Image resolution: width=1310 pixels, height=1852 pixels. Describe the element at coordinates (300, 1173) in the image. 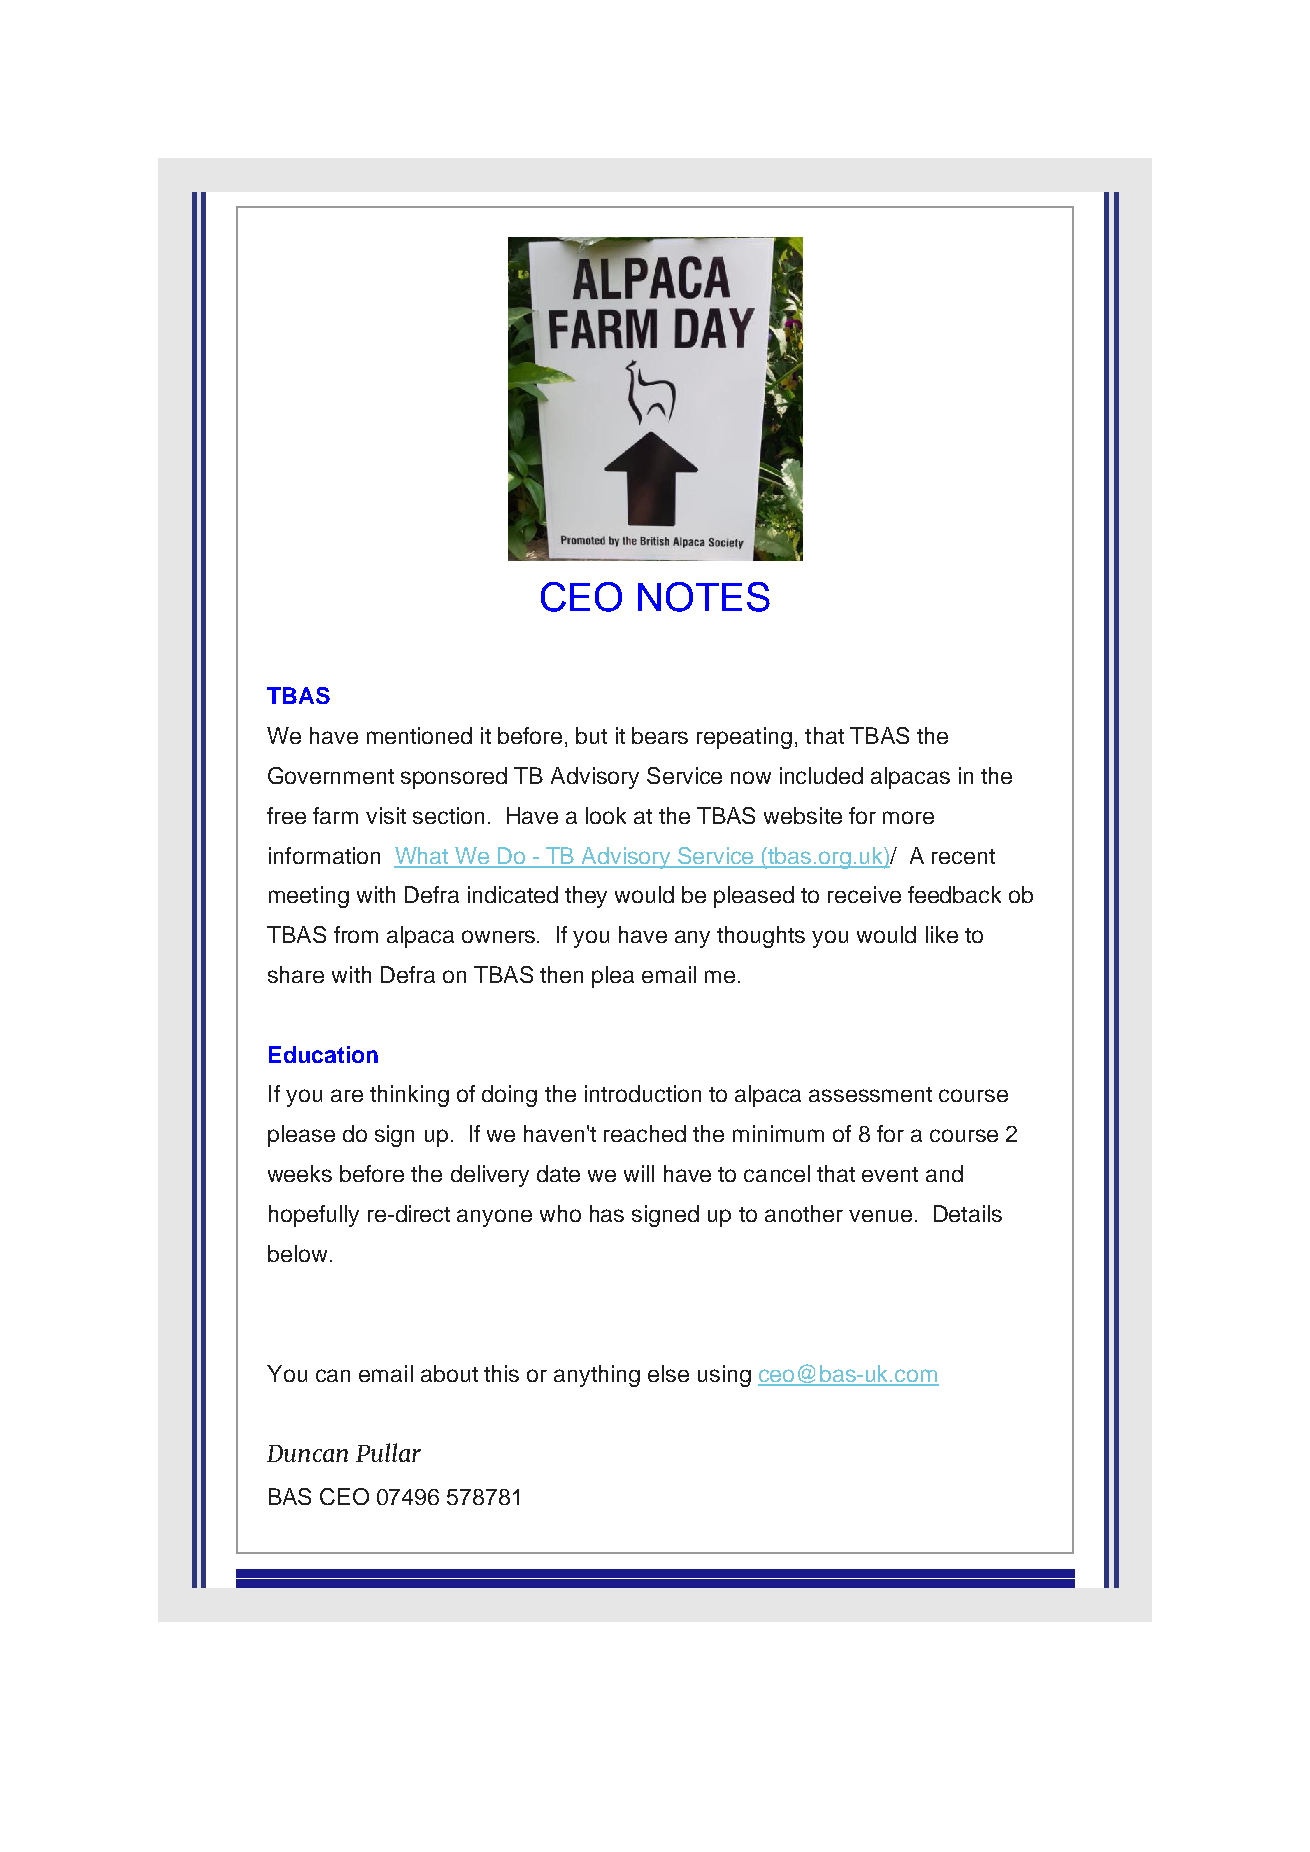

I see `weeks` at that location.
